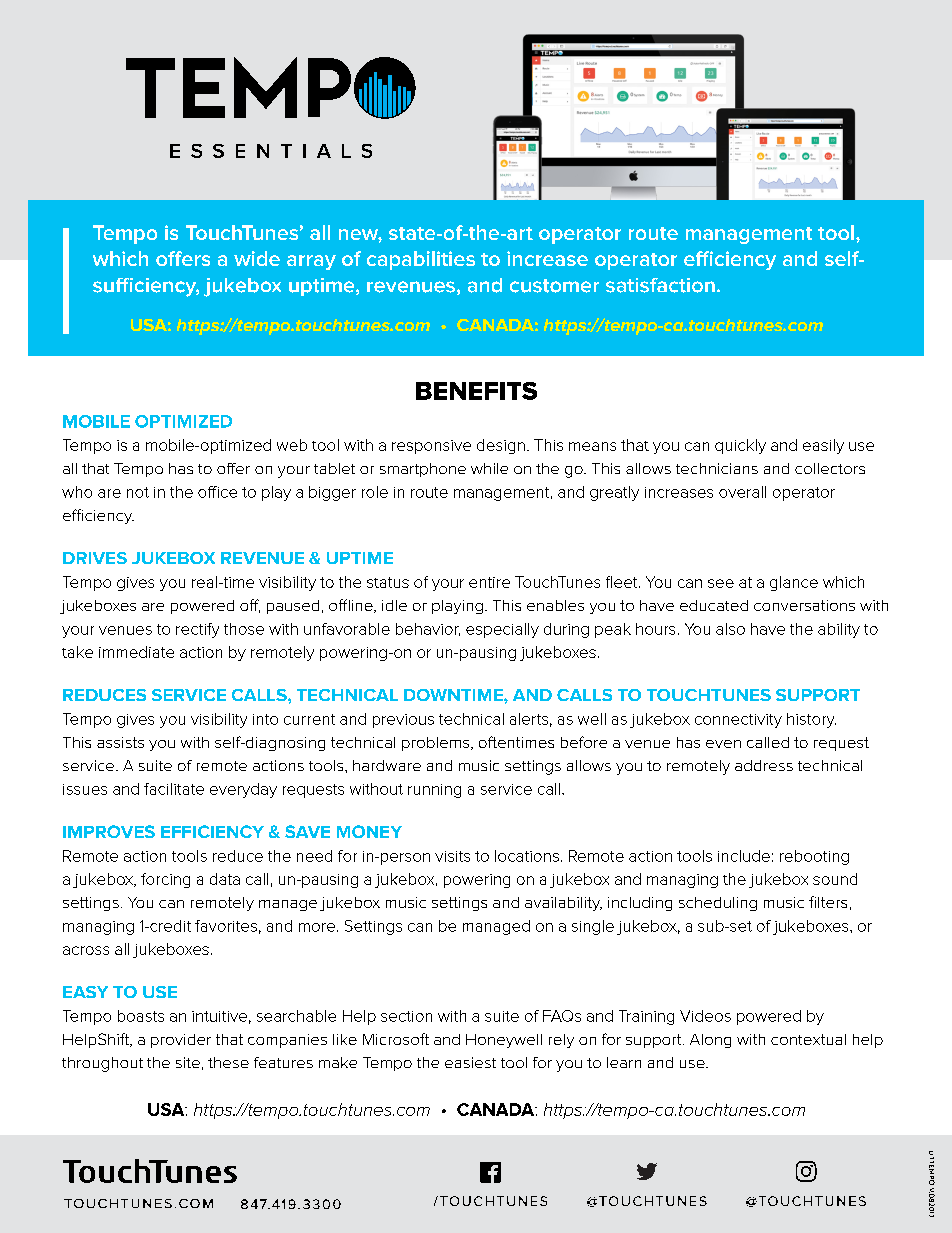 This screenshot has height=1233, width=952. Describe the element at coordinates (136, 652) in the screenshot. I see `immediate` at that location.
